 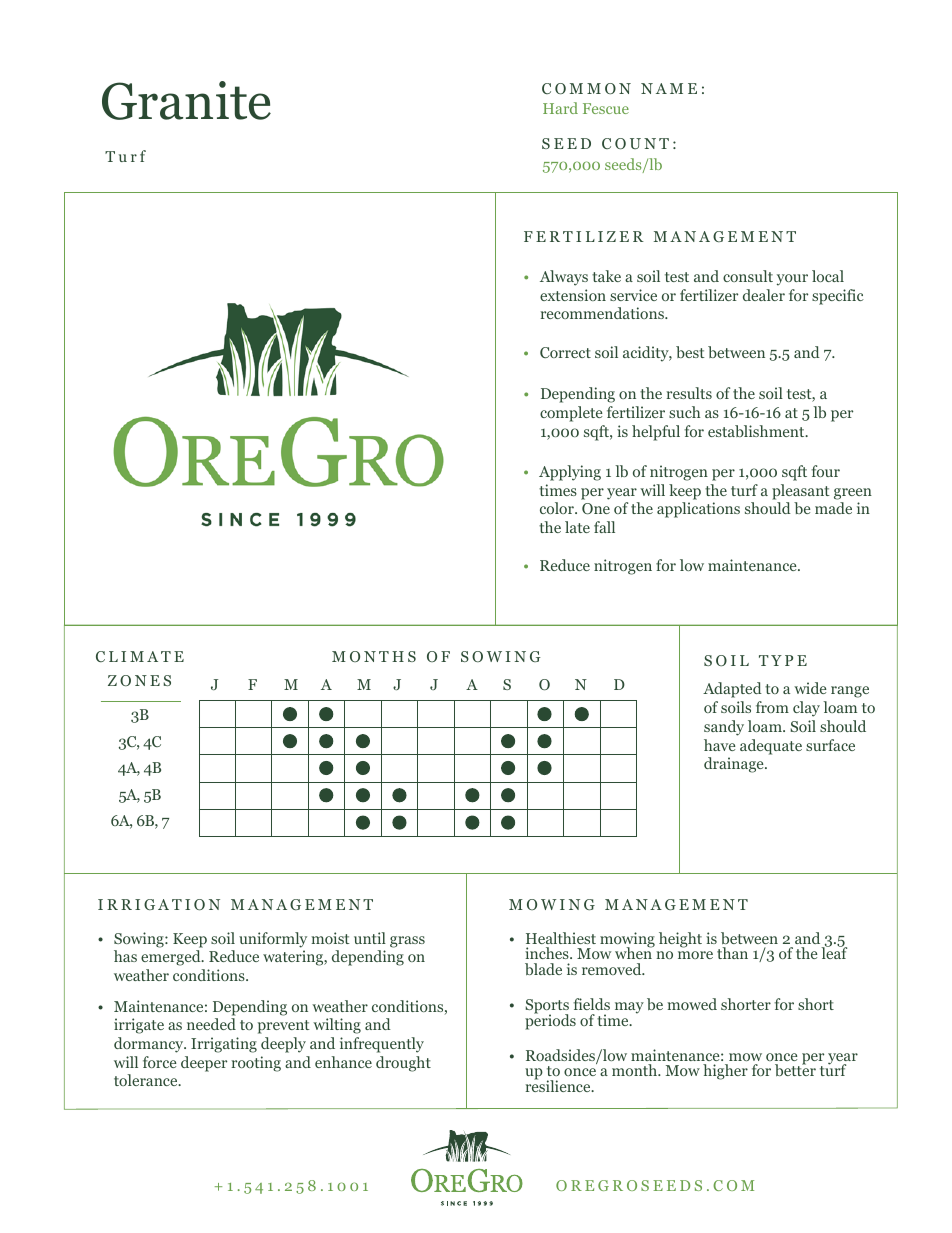 What do you see at coordinates (139, 680) in the image?
I see `ZONES` at bounding box center [139, 680].
